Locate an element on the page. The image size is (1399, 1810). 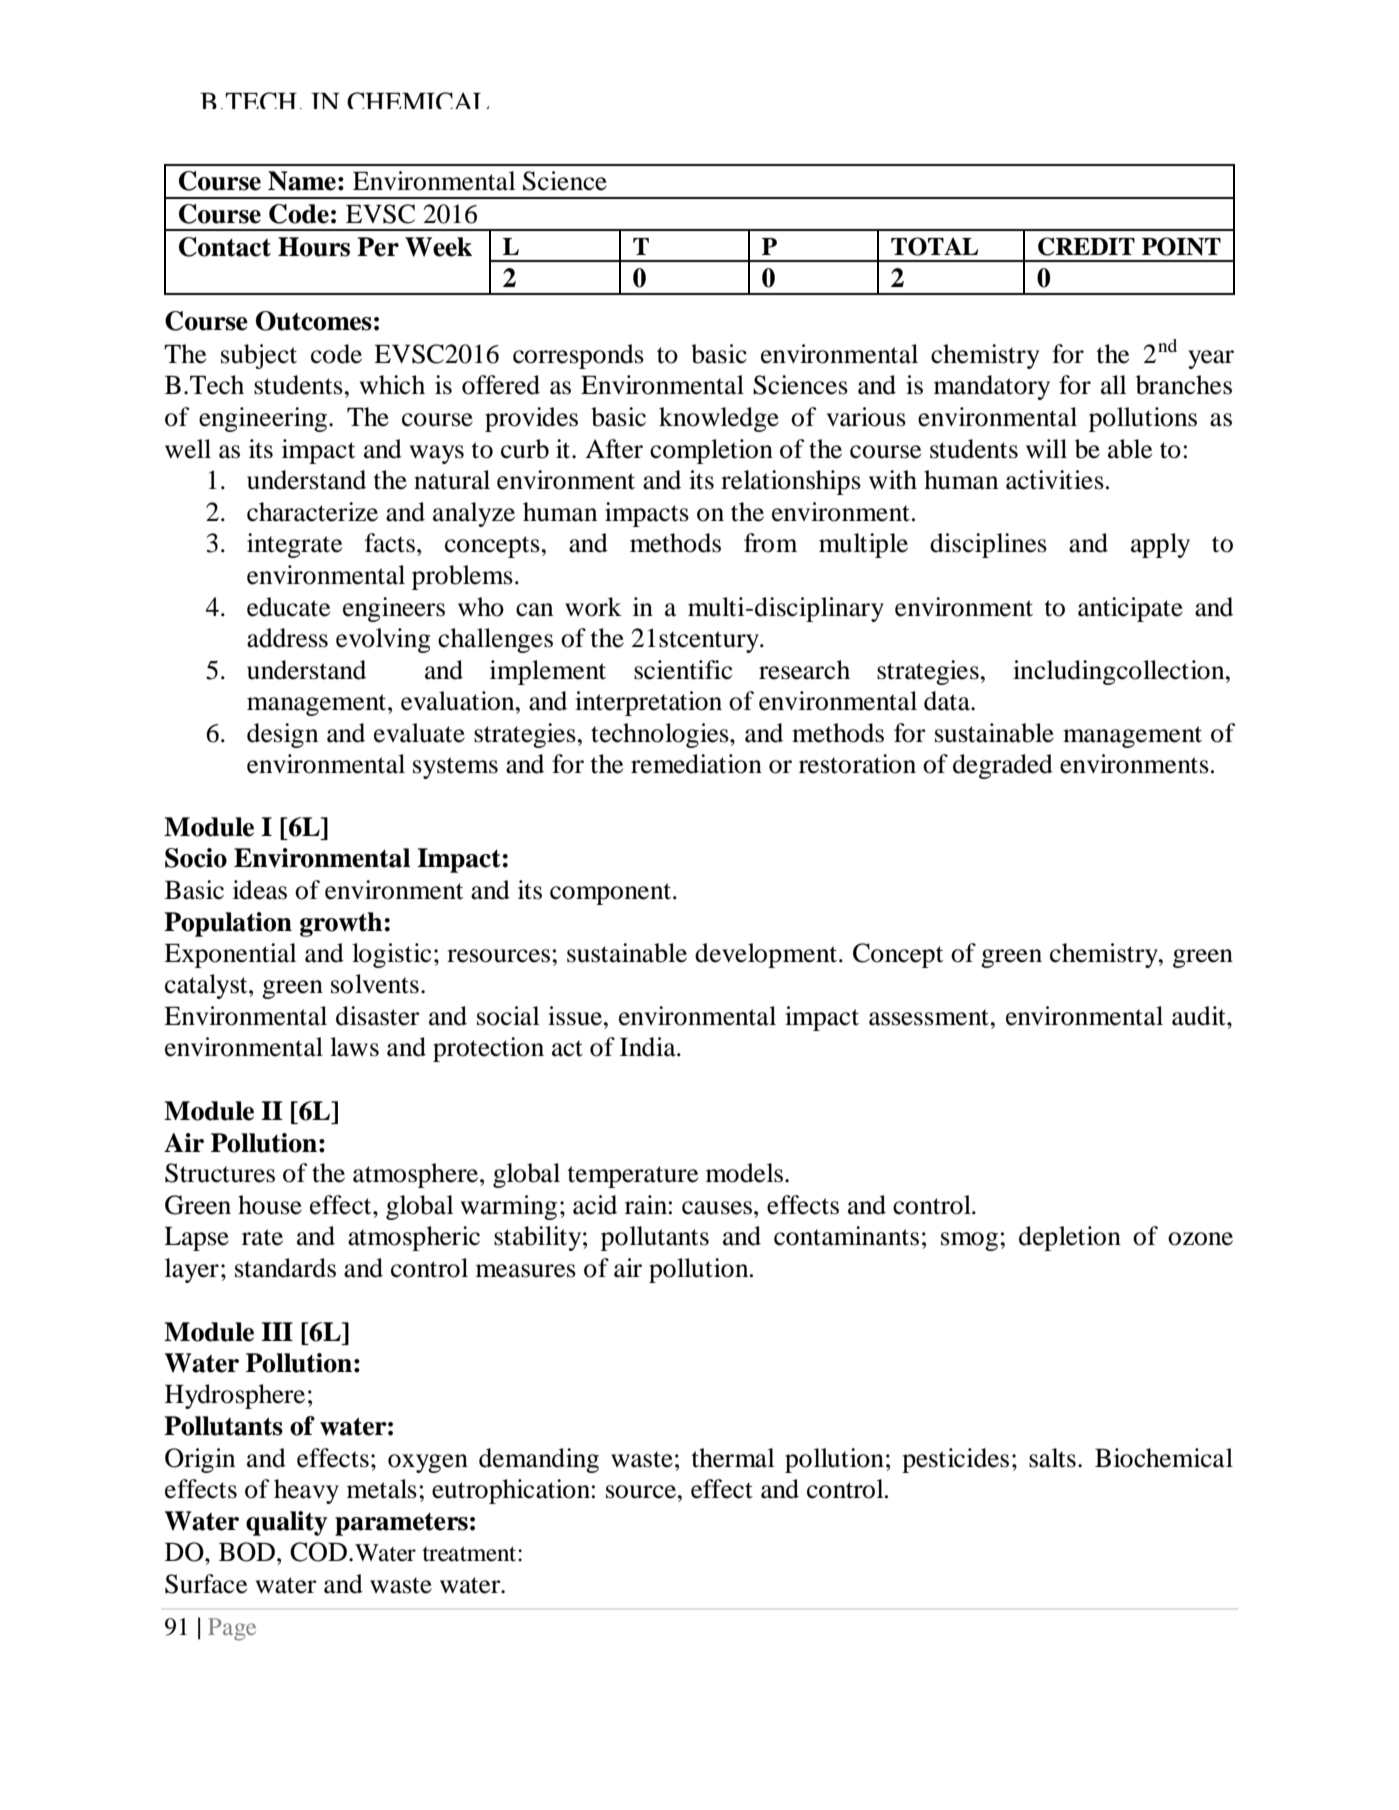
audit is located at coordinates (1200, 1016).
